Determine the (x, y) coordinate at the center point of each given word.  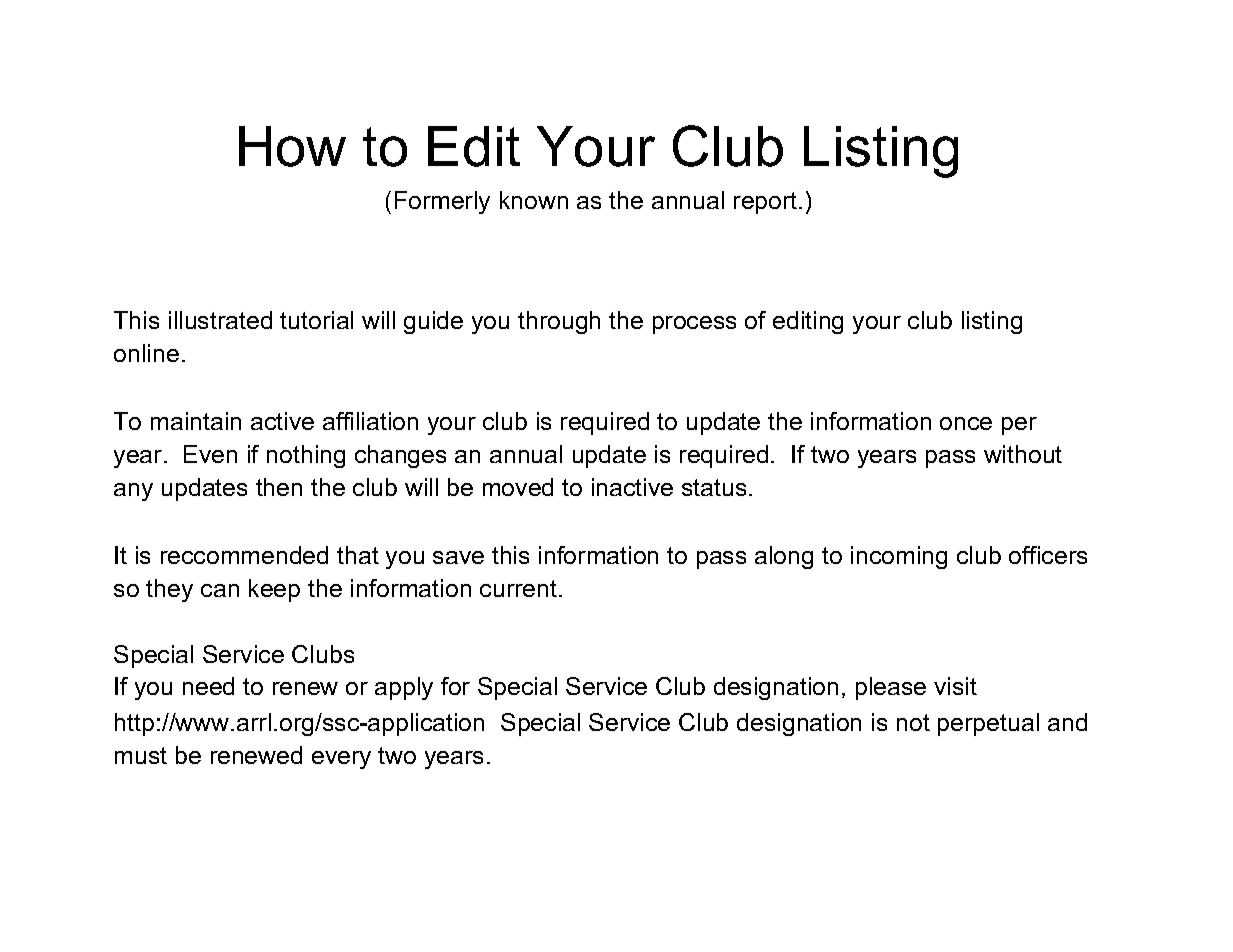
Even (210, 454)
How (292, 146)
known (534, 200)
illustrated (220, 320)
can (220, 590)
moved (518, 487)
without (1023, 454)
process (694, 325)
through (559, 322)
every (341, 760)
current (518, 588)
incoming (899, 557)
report (767, 203)
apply (404, 688)
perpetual (988, 724)
